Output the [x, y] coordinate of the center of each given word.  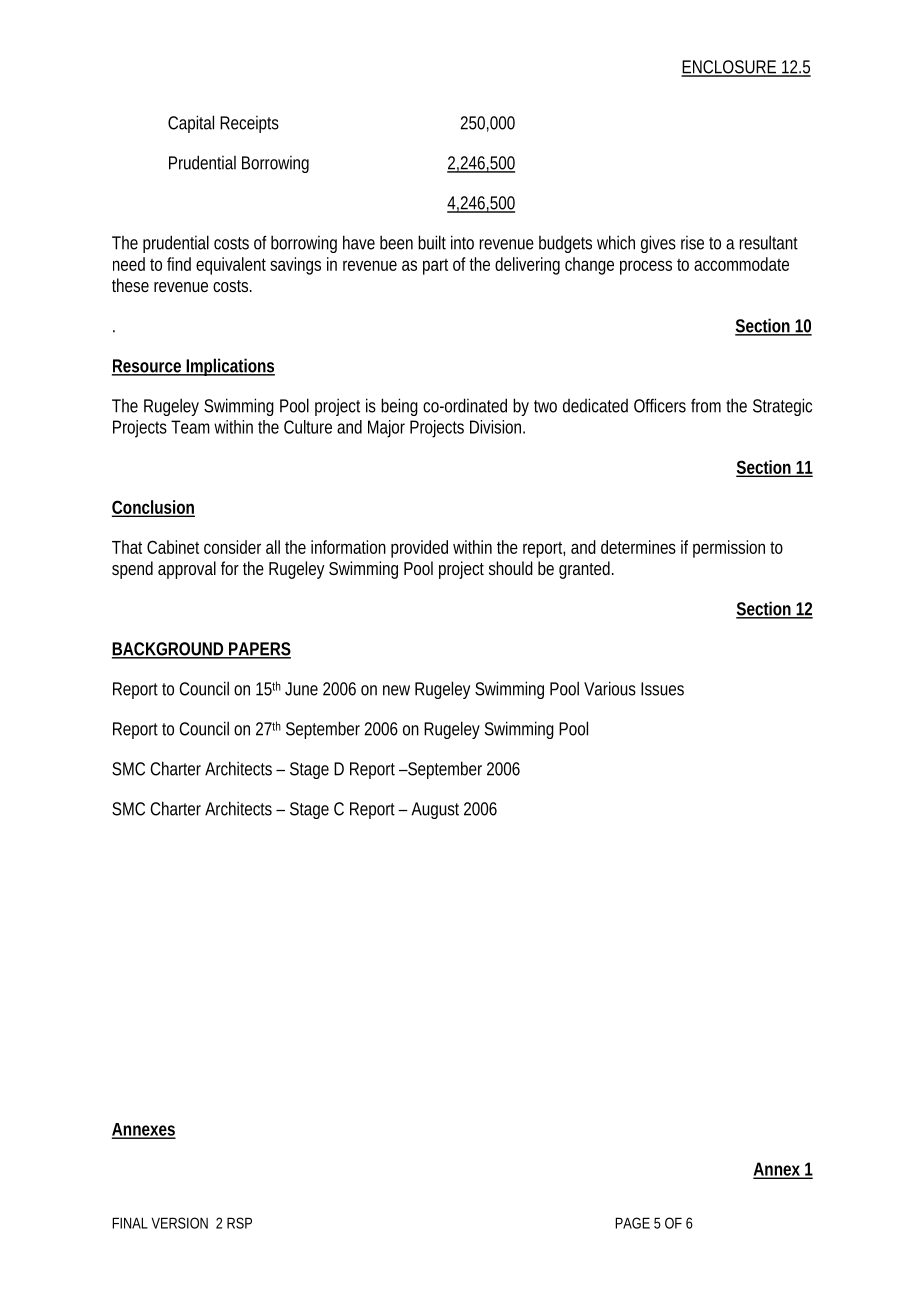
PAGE [632, 1223]
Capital [191, 124]
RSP [239, 1223]
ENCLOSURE [729, 68]
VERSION [179, 1223]
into [462, 242]
